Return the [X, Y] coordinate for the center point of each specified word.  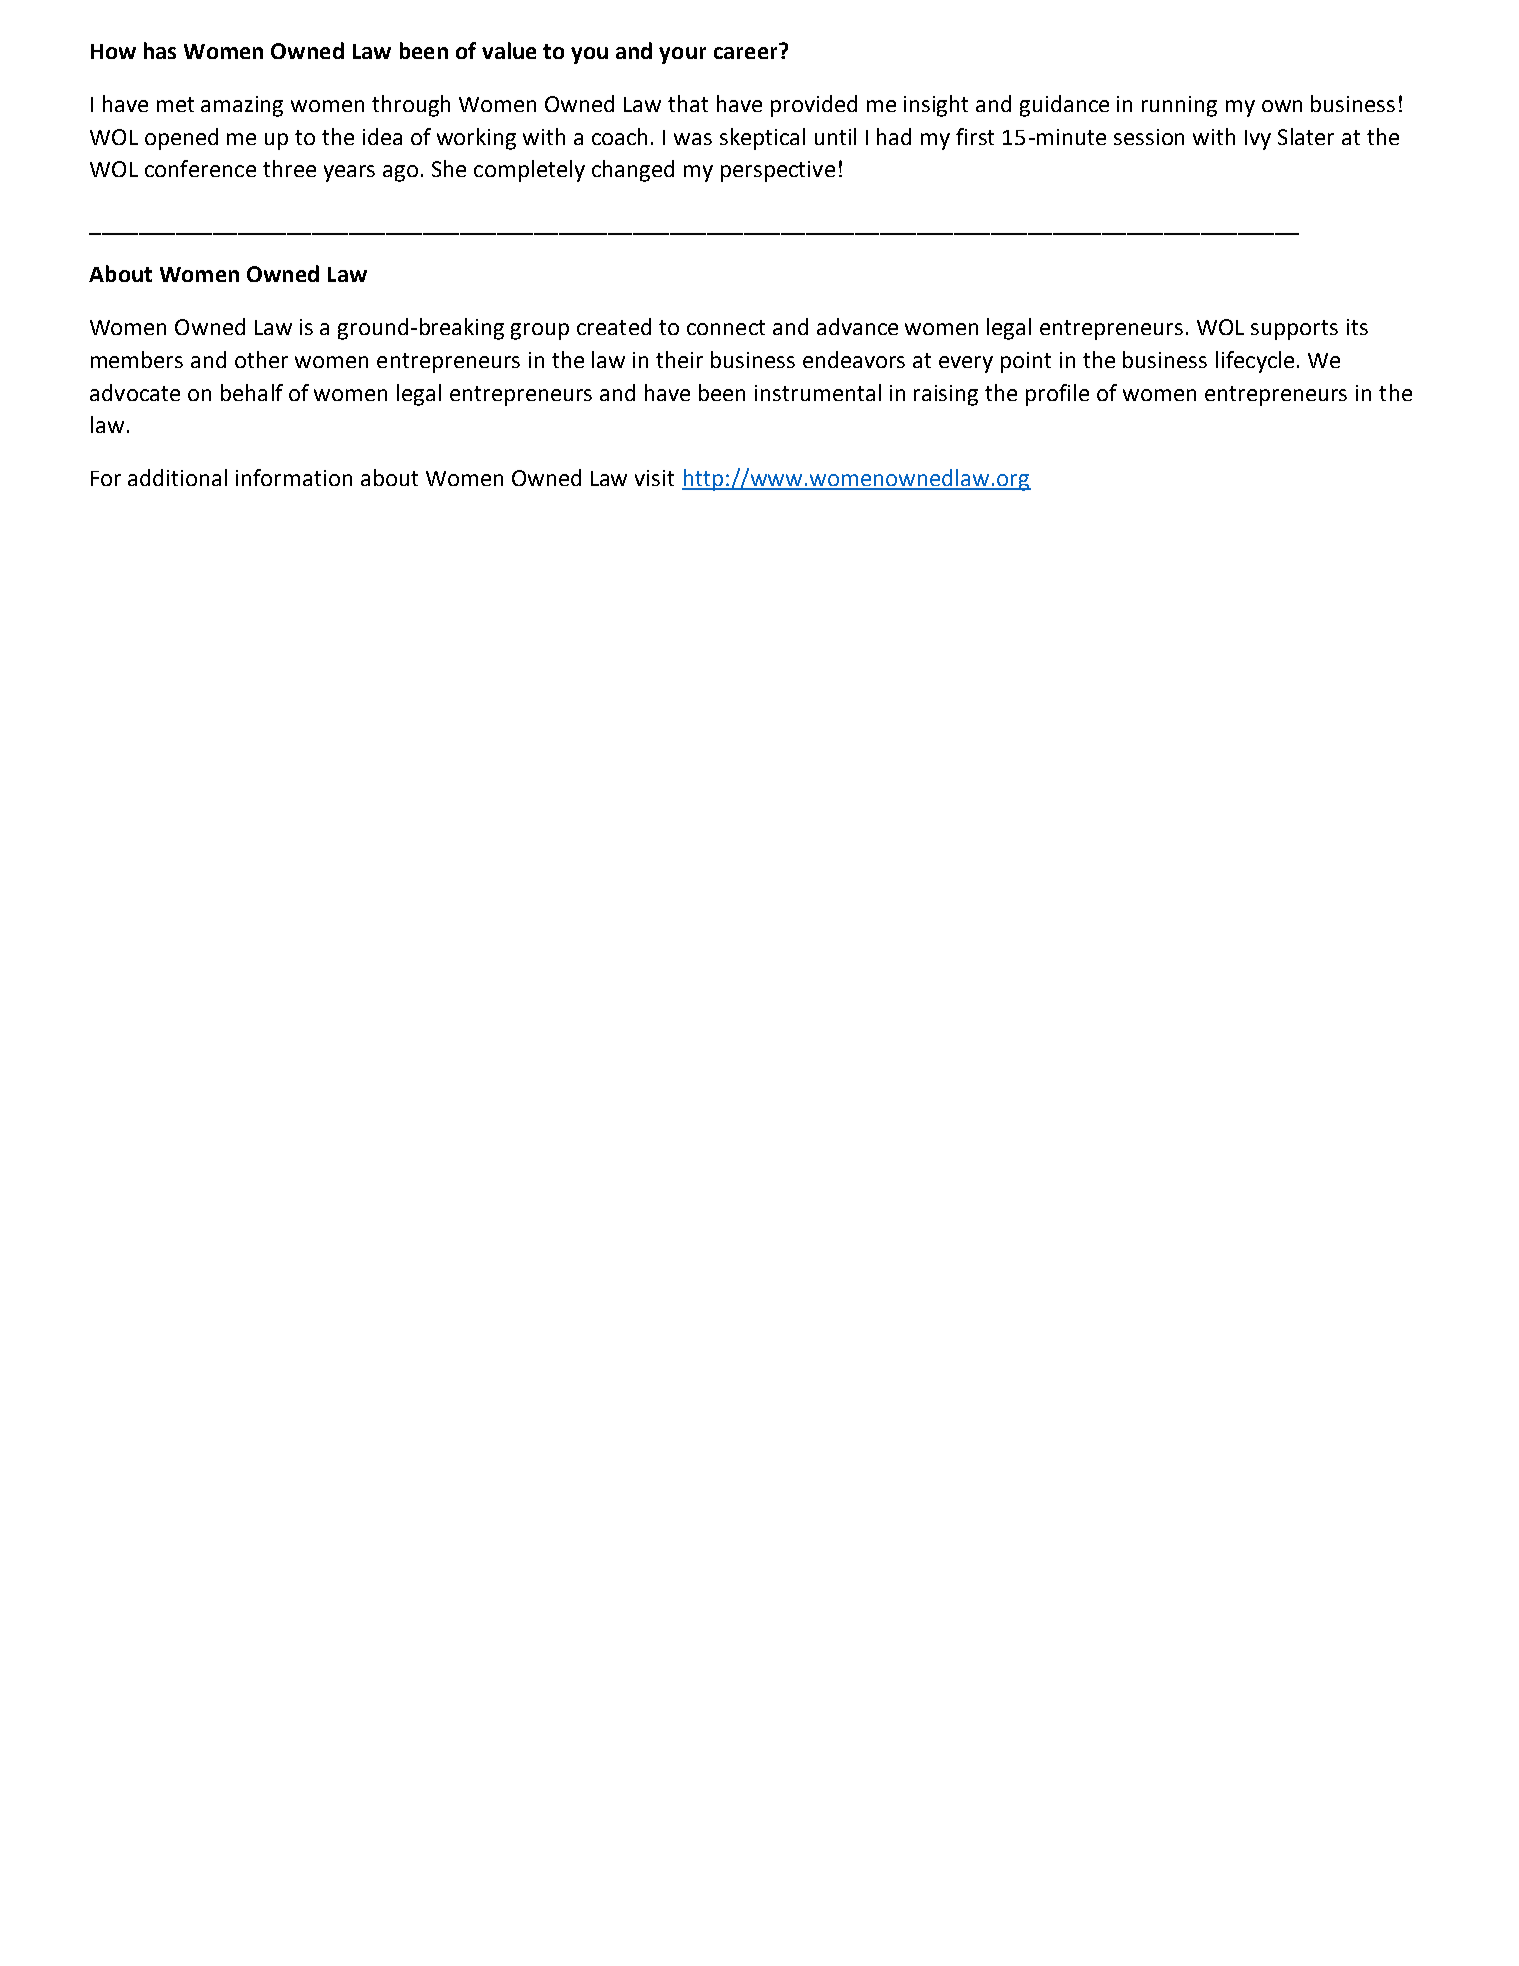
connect [726, 327]
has [160, 50]
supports [1294, 330]
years [349, 173]
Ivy [1258, 140]
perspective [778, 171]
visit [654, 478]
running [1179, 106]
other [261, 359]
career [745, 53]
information [294, 477]
